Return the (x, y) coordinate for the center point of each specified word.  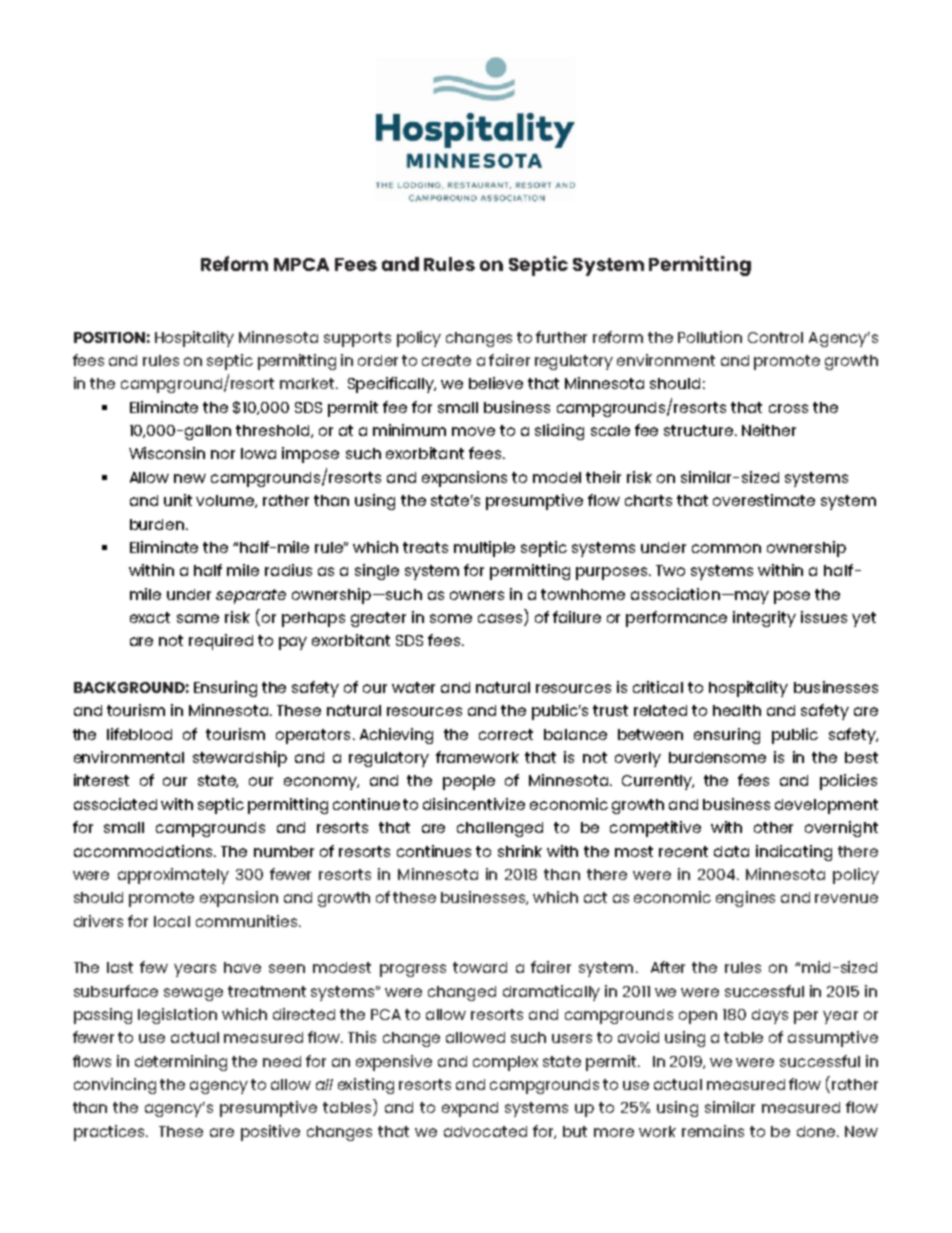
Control (775, 337)
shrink (520, 851)
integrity (764, 619)
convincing (115, 1086)
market (308, 383)
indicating (794, 853)
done (817, 1131)
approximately (173, 876)
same (198, 618)
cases (501, 620)
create (446, 360)
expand (470, 1109)
